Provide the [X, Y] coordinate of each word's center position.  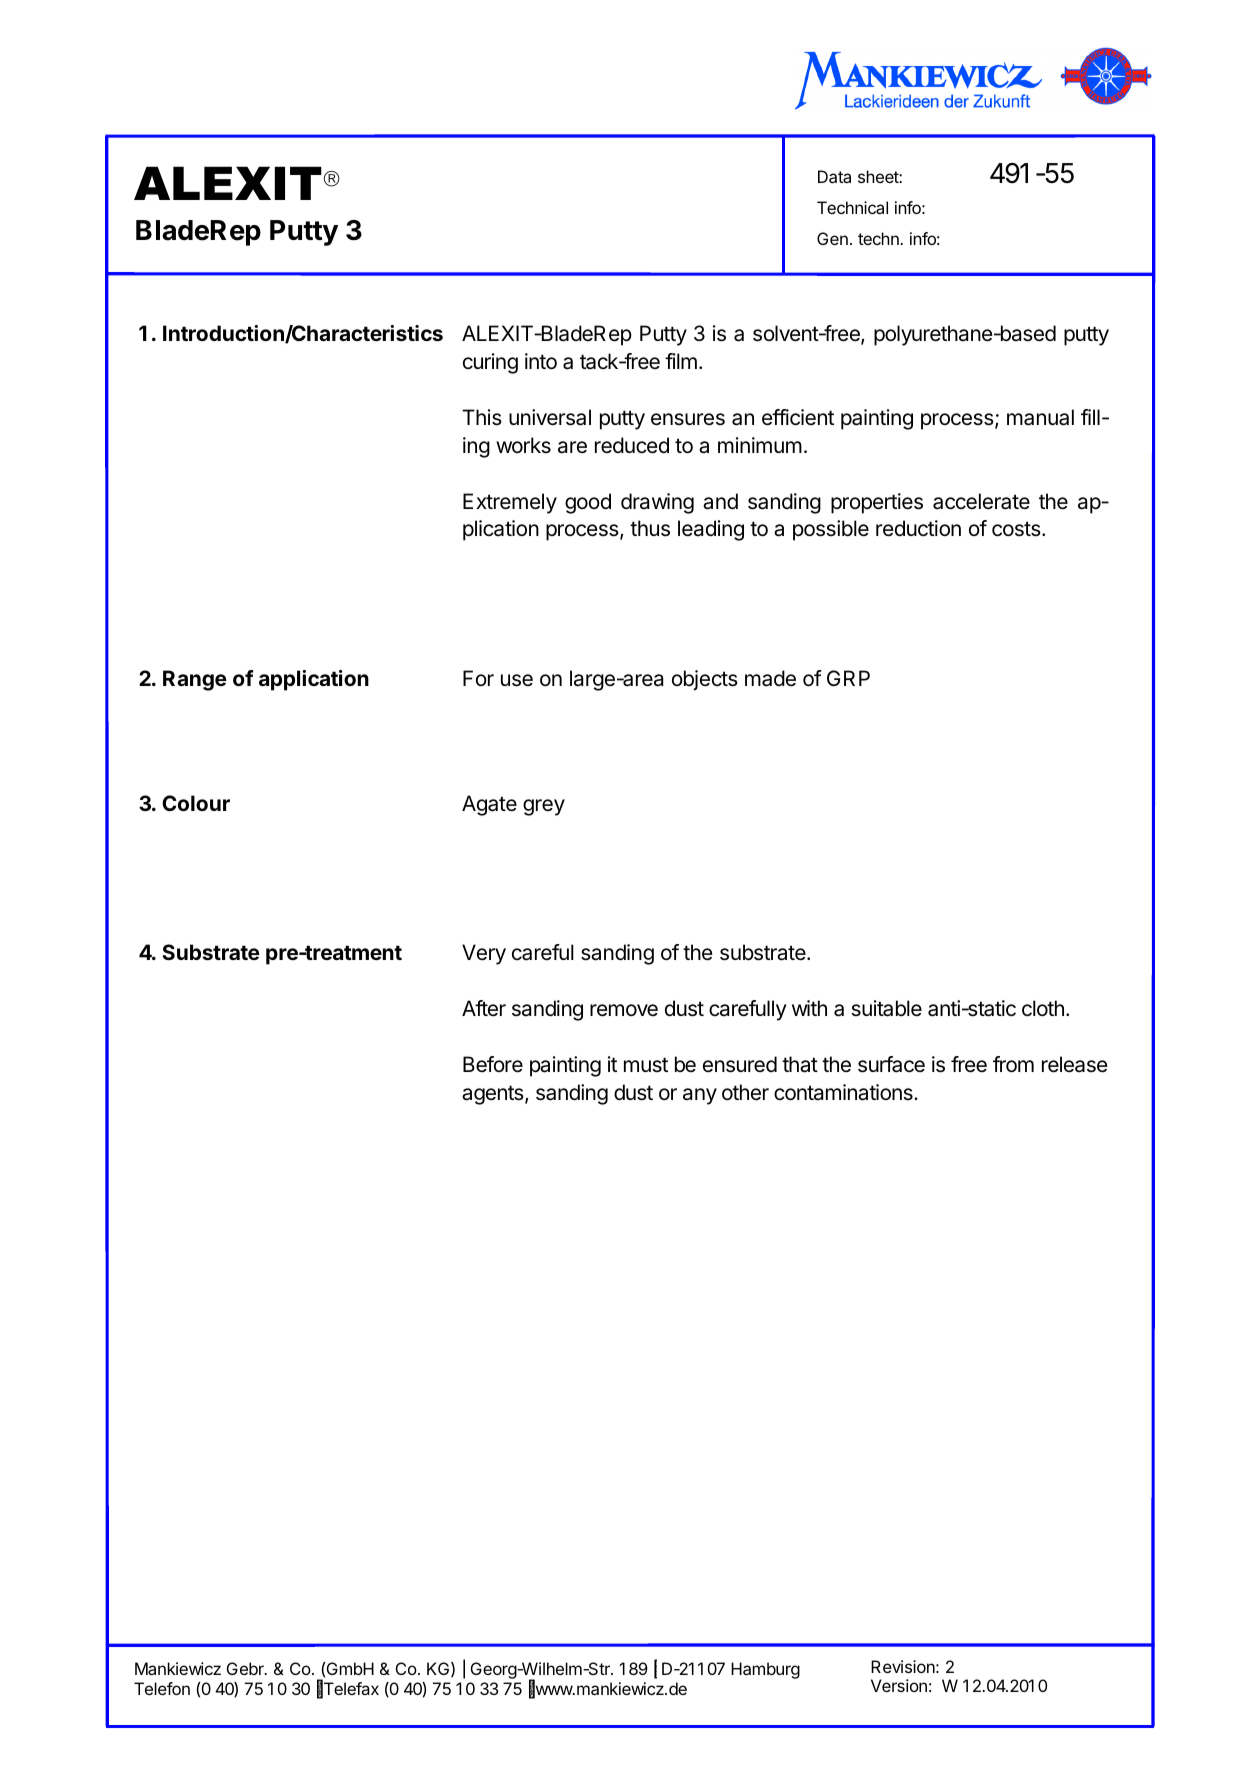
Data [834, 176]
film [681, 361]
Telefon [162, 1688]
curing [490, 363]
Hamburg [765, 1670]
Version [899, 1685]
